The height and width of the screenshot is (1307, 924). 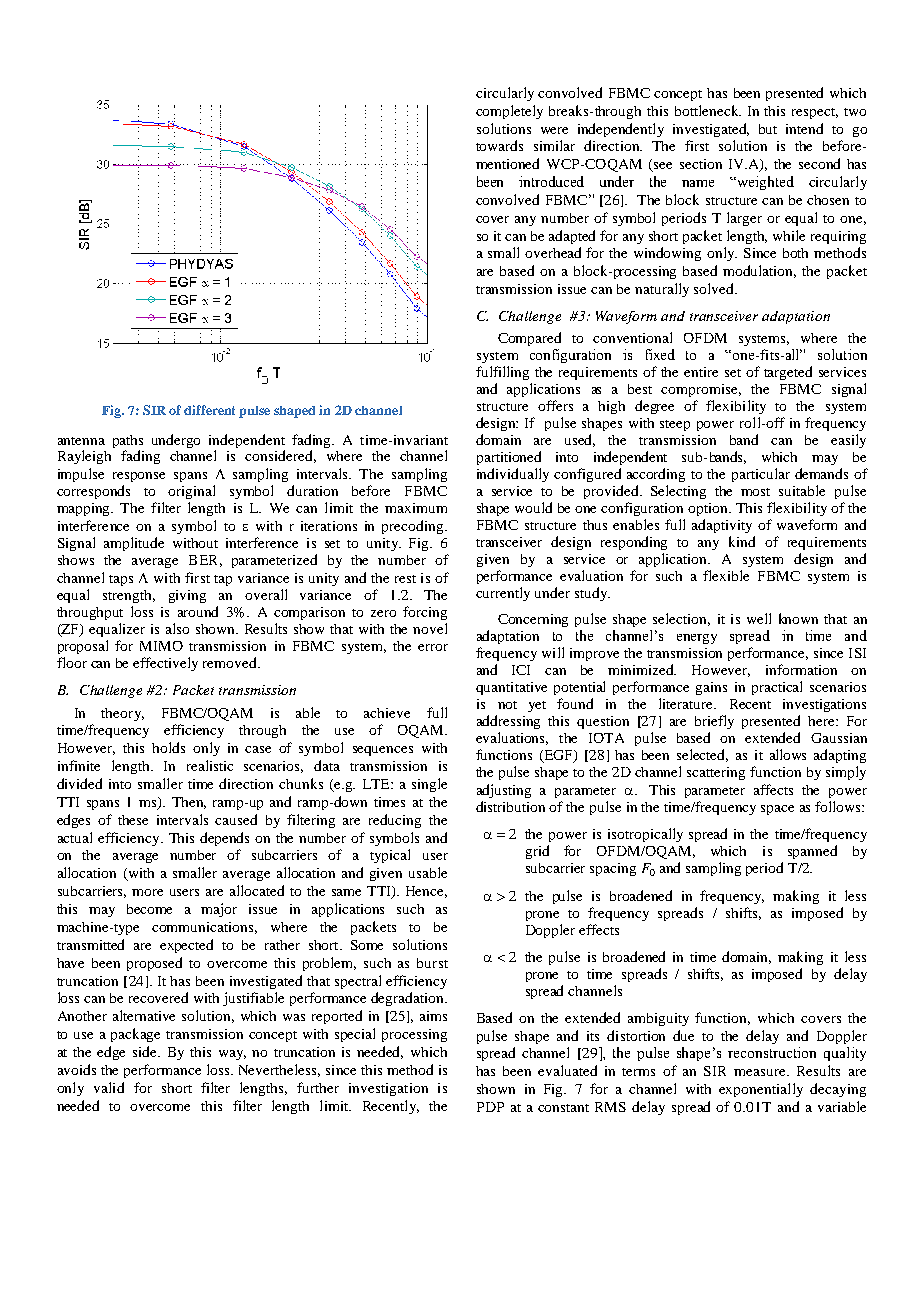 What do you see at coordinates (537, 852) in the screenshot?
I see `grid` at bounding box center [537, 852].
